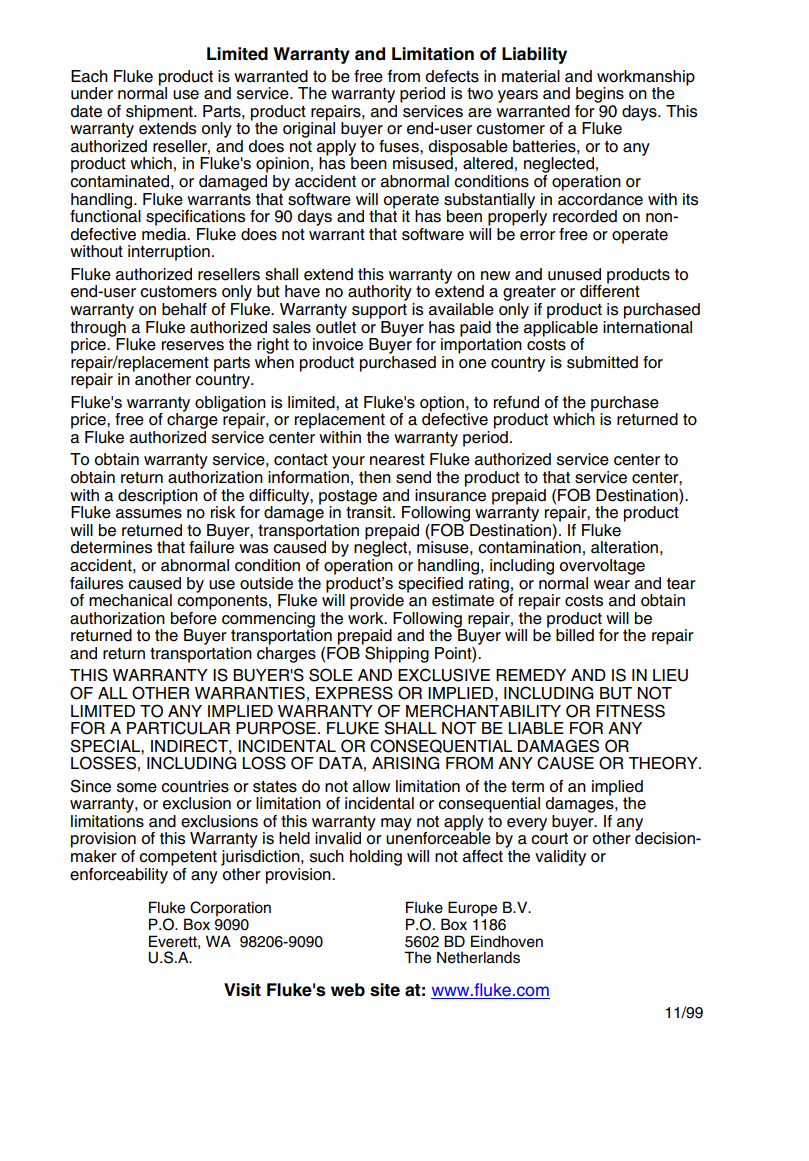  What do you see at coordinates (507, 941) in the image?
I see `Eindhoven` at bounding box center [507, 941].
